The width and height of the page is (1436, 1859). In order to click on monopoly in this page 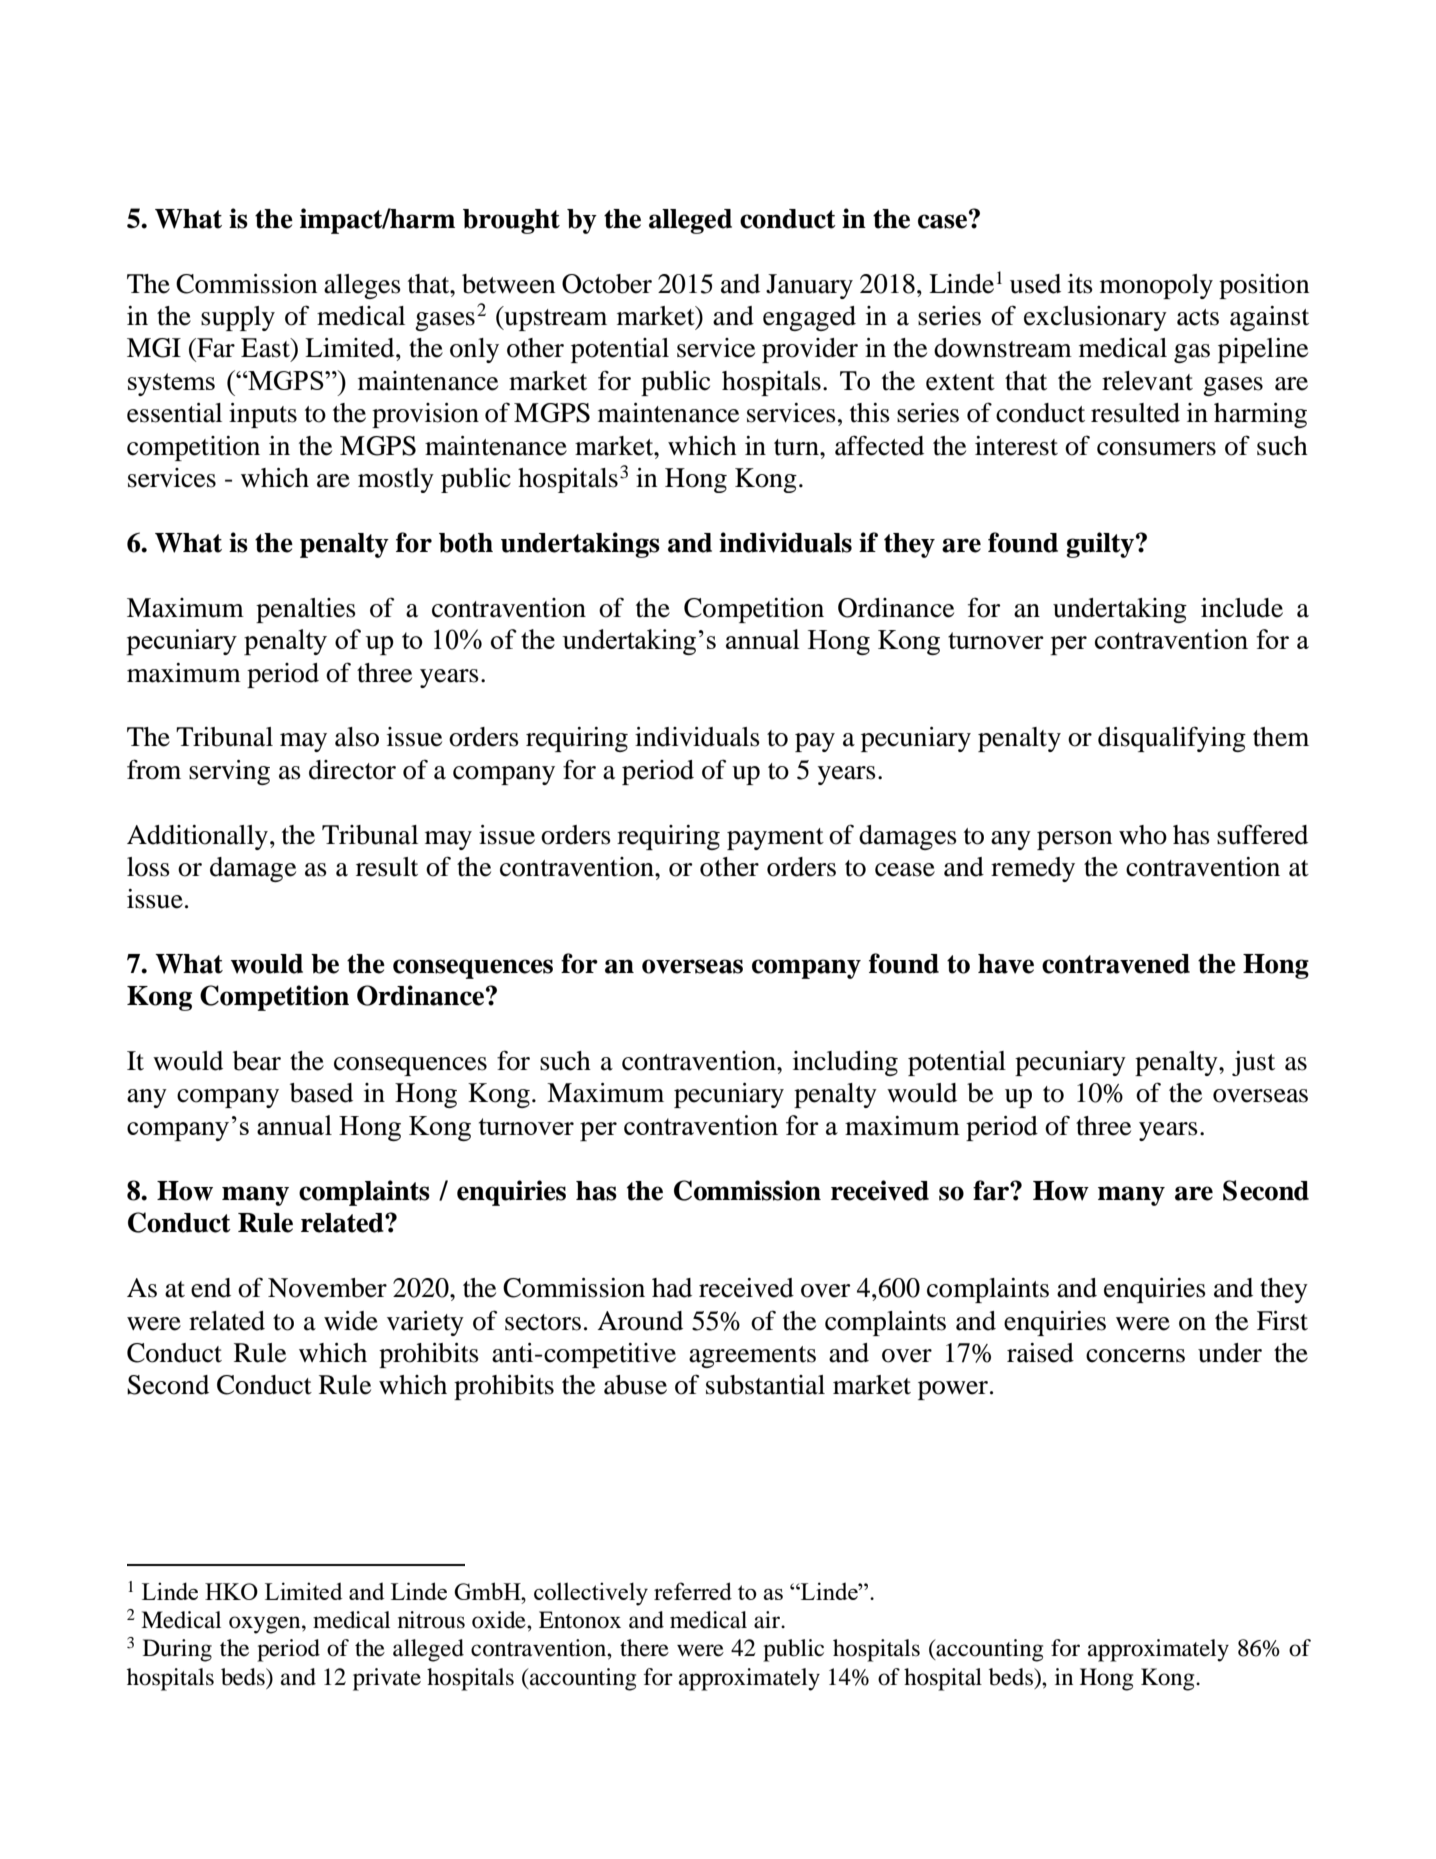, I will do `click(1156, 286)`.
